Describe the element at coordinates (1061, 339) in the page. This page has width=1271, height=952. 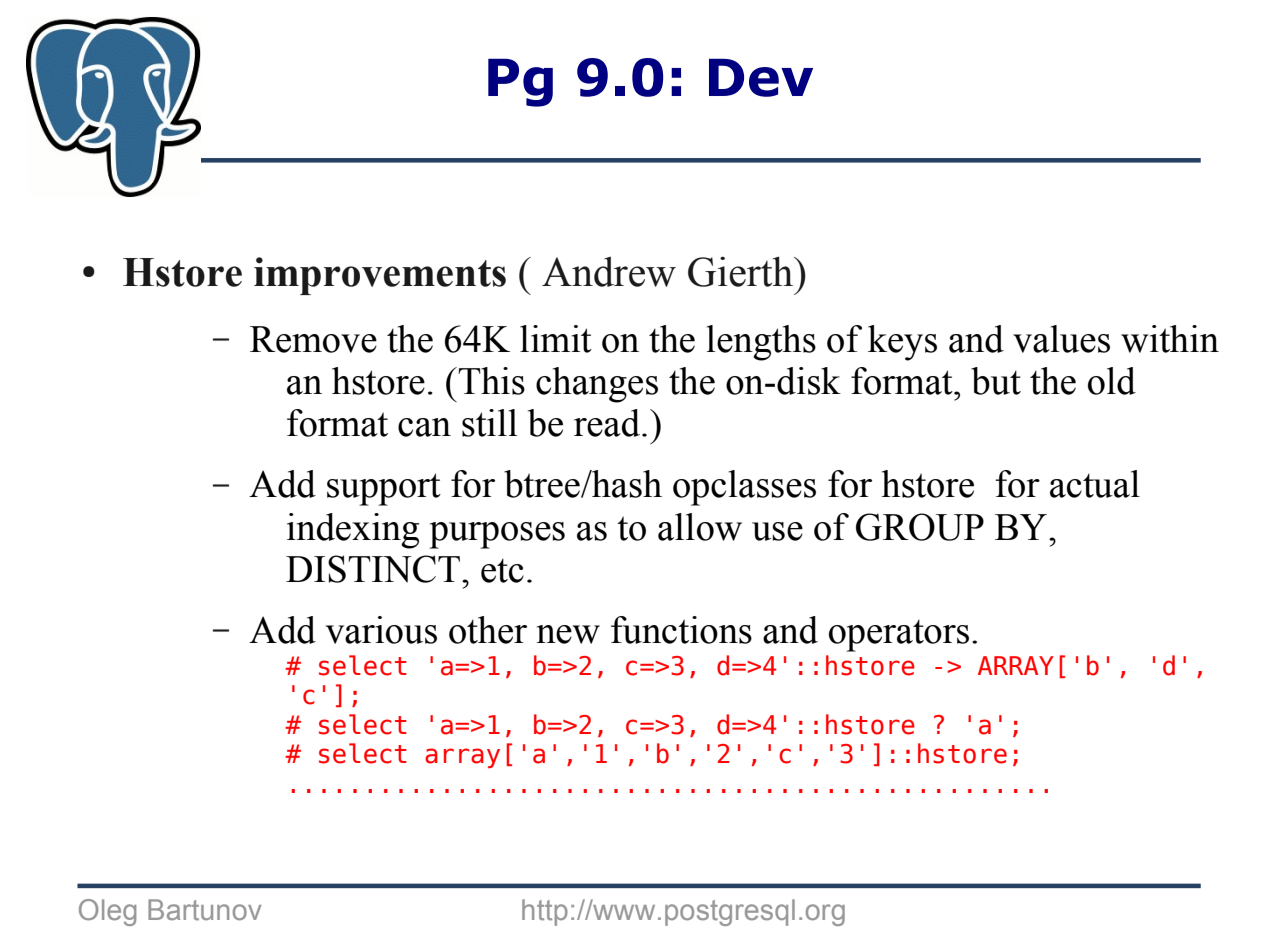
I see `values` at that location.
